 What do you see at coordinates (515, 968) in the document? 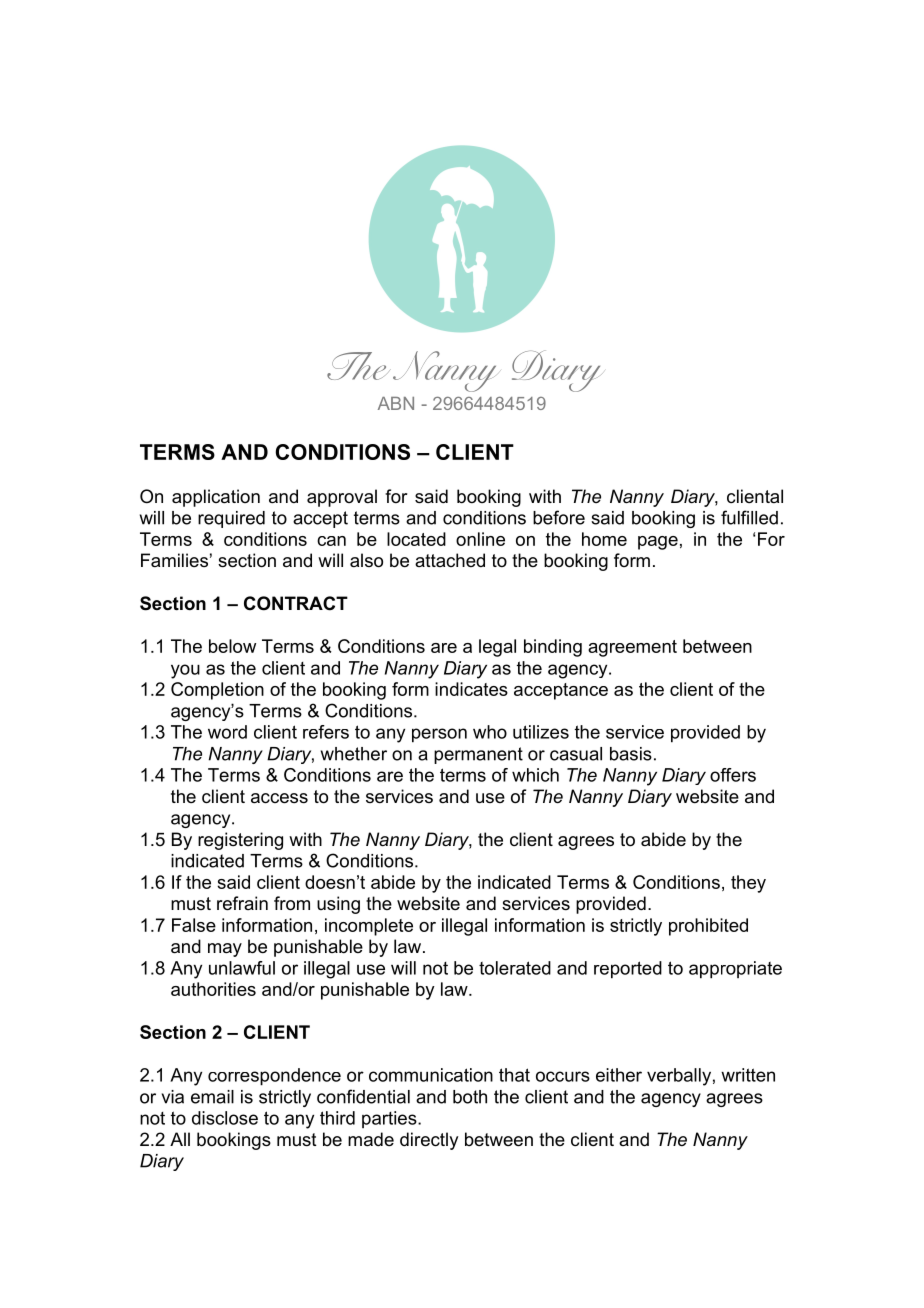
I see `tolerated` at bounding box center [515, 968].
